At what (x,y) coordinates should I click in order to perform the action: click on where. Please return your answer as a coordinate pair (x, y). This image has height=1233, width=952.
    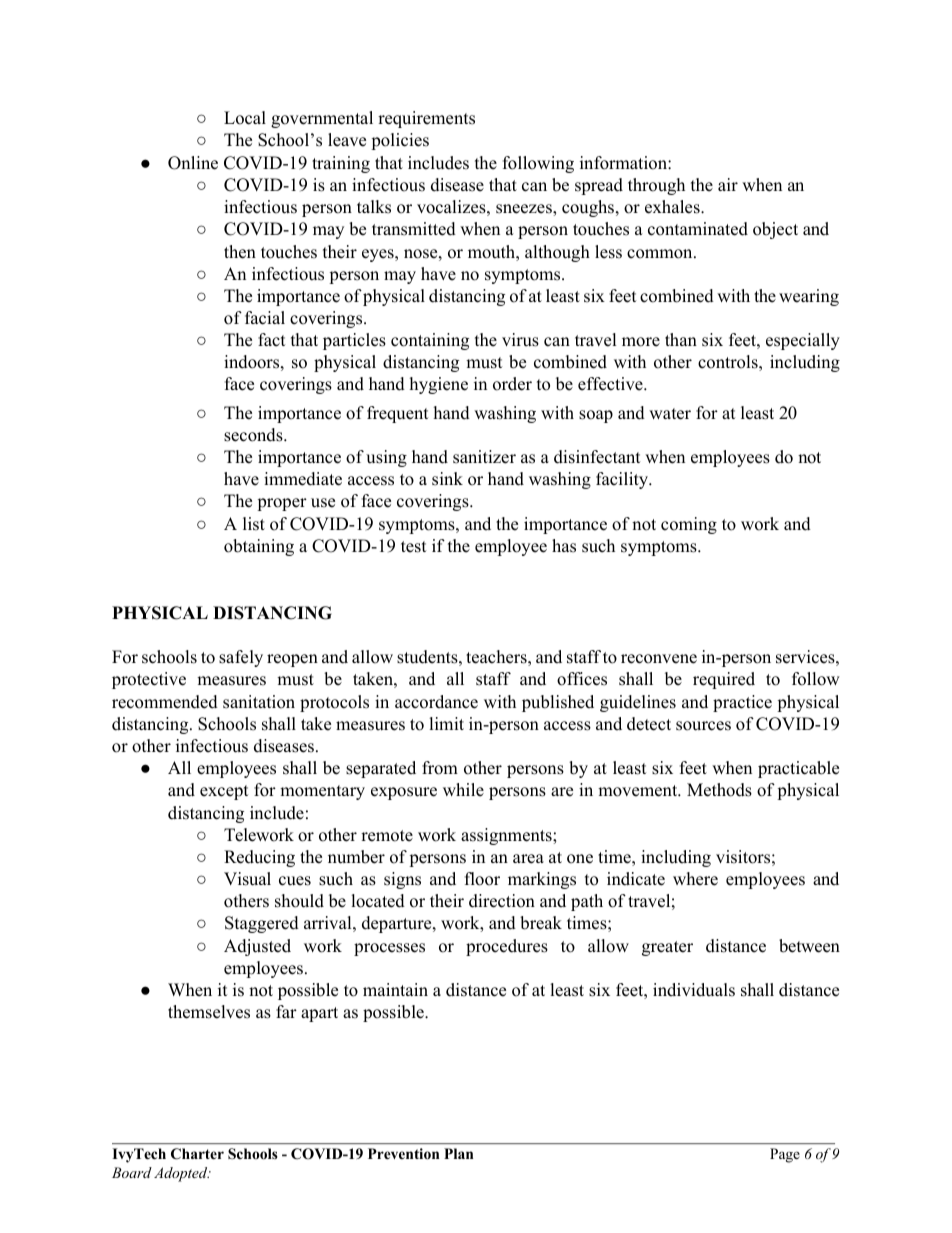
    Looking at the image, I should click on (695, 879).
